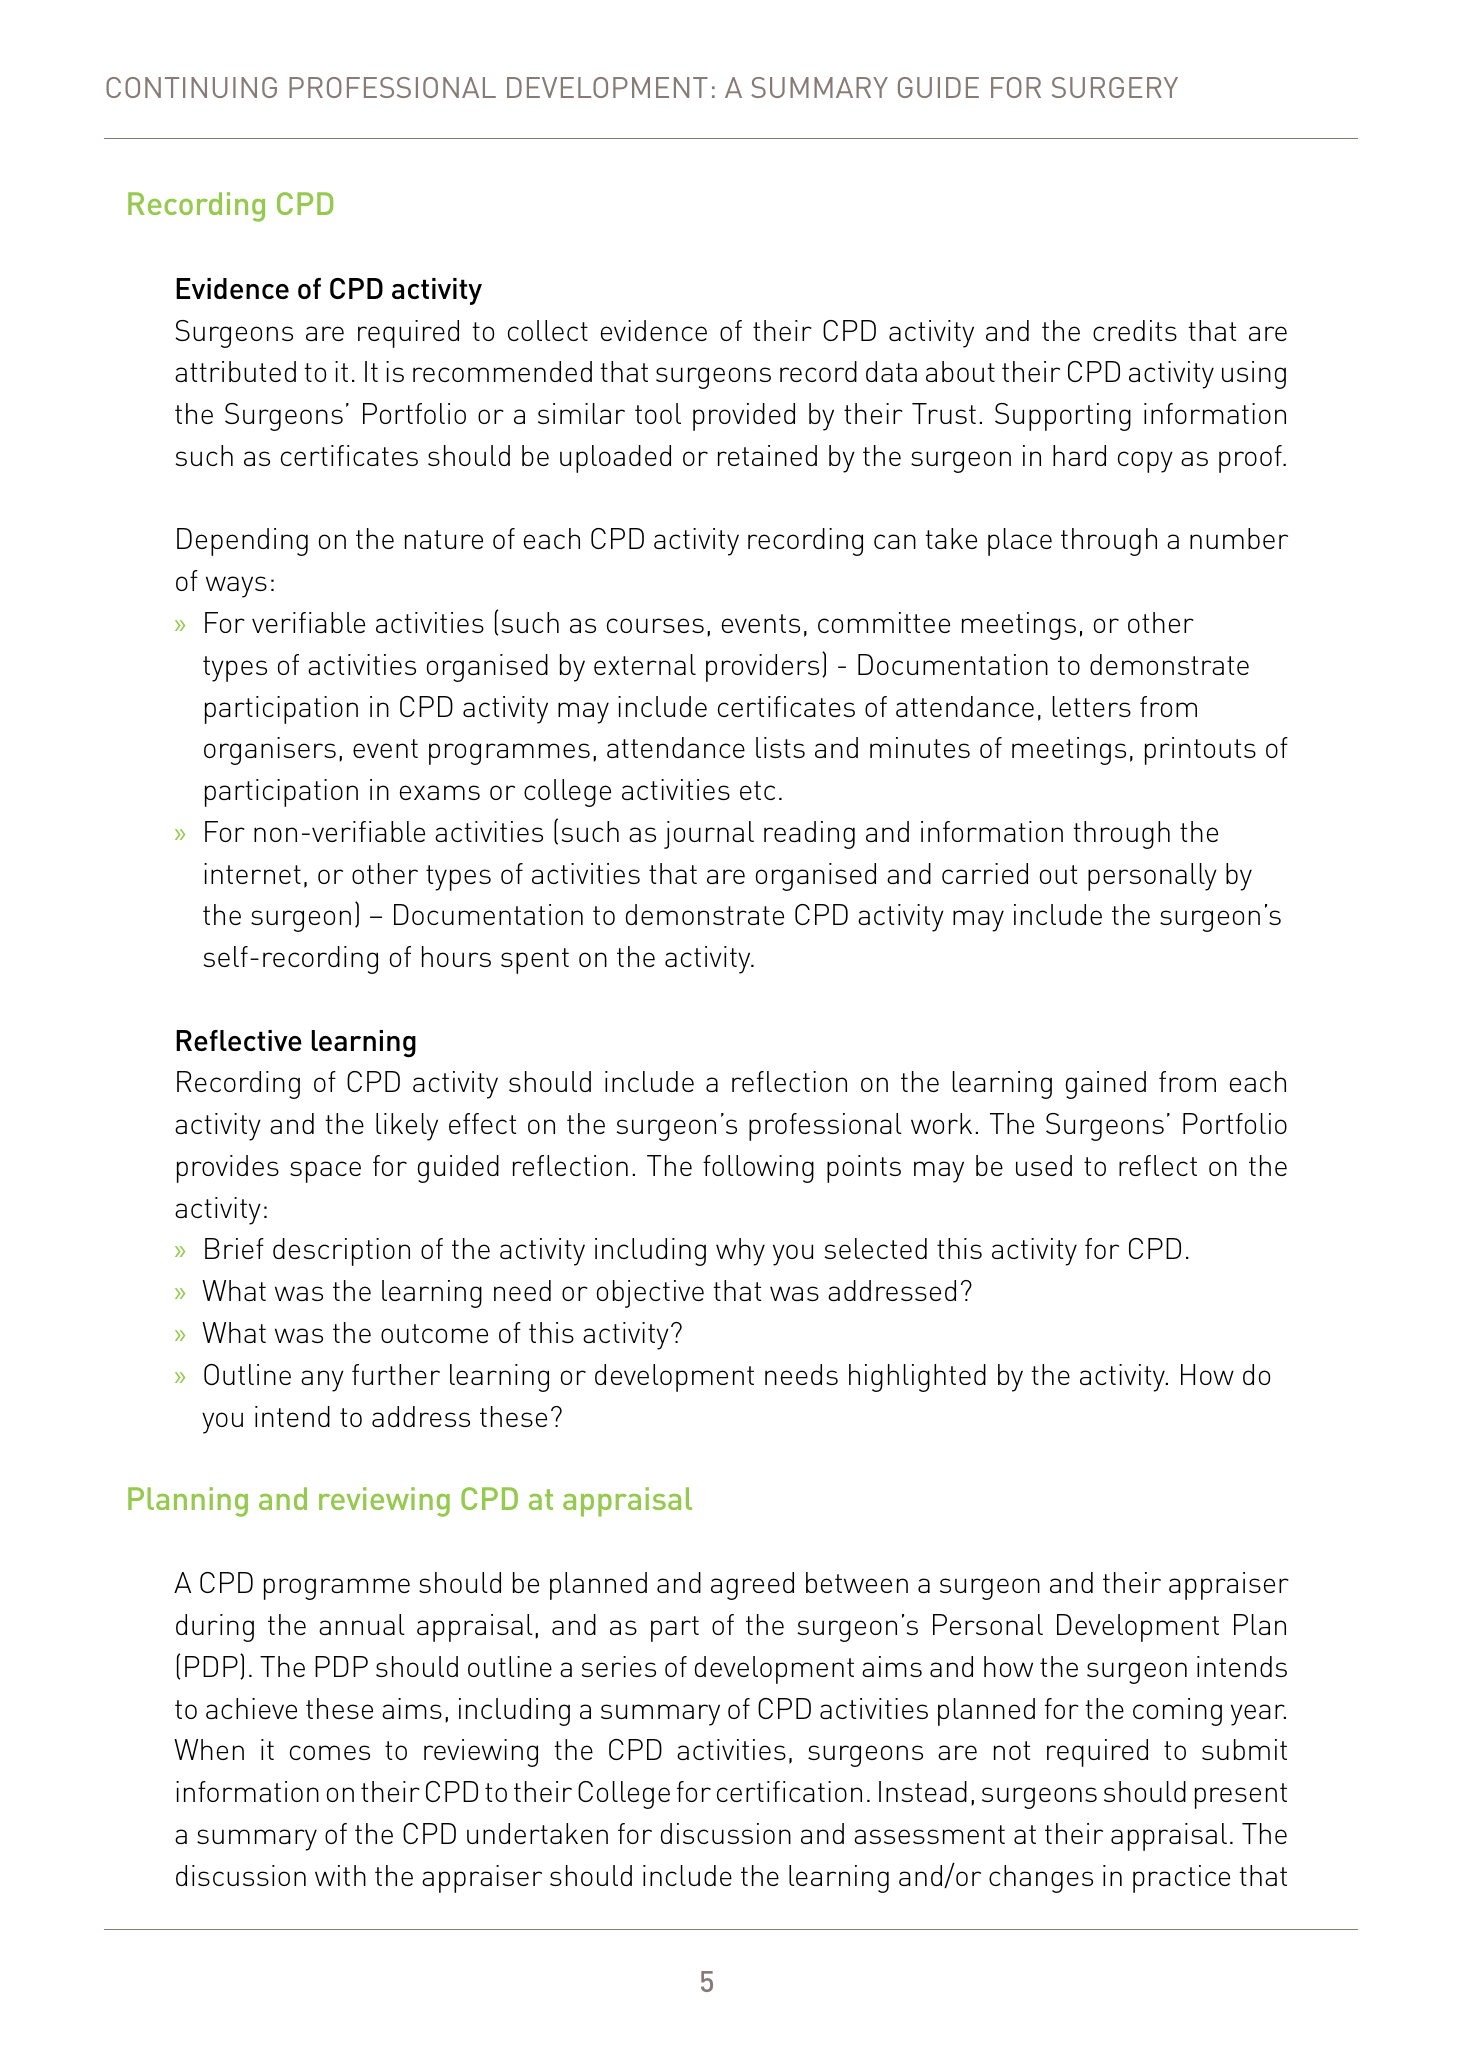 The image size is (1463, 2068). What do you see at coordinates (340, 1875) in the document?
I see `with` at bounding box center [340, 1875].
